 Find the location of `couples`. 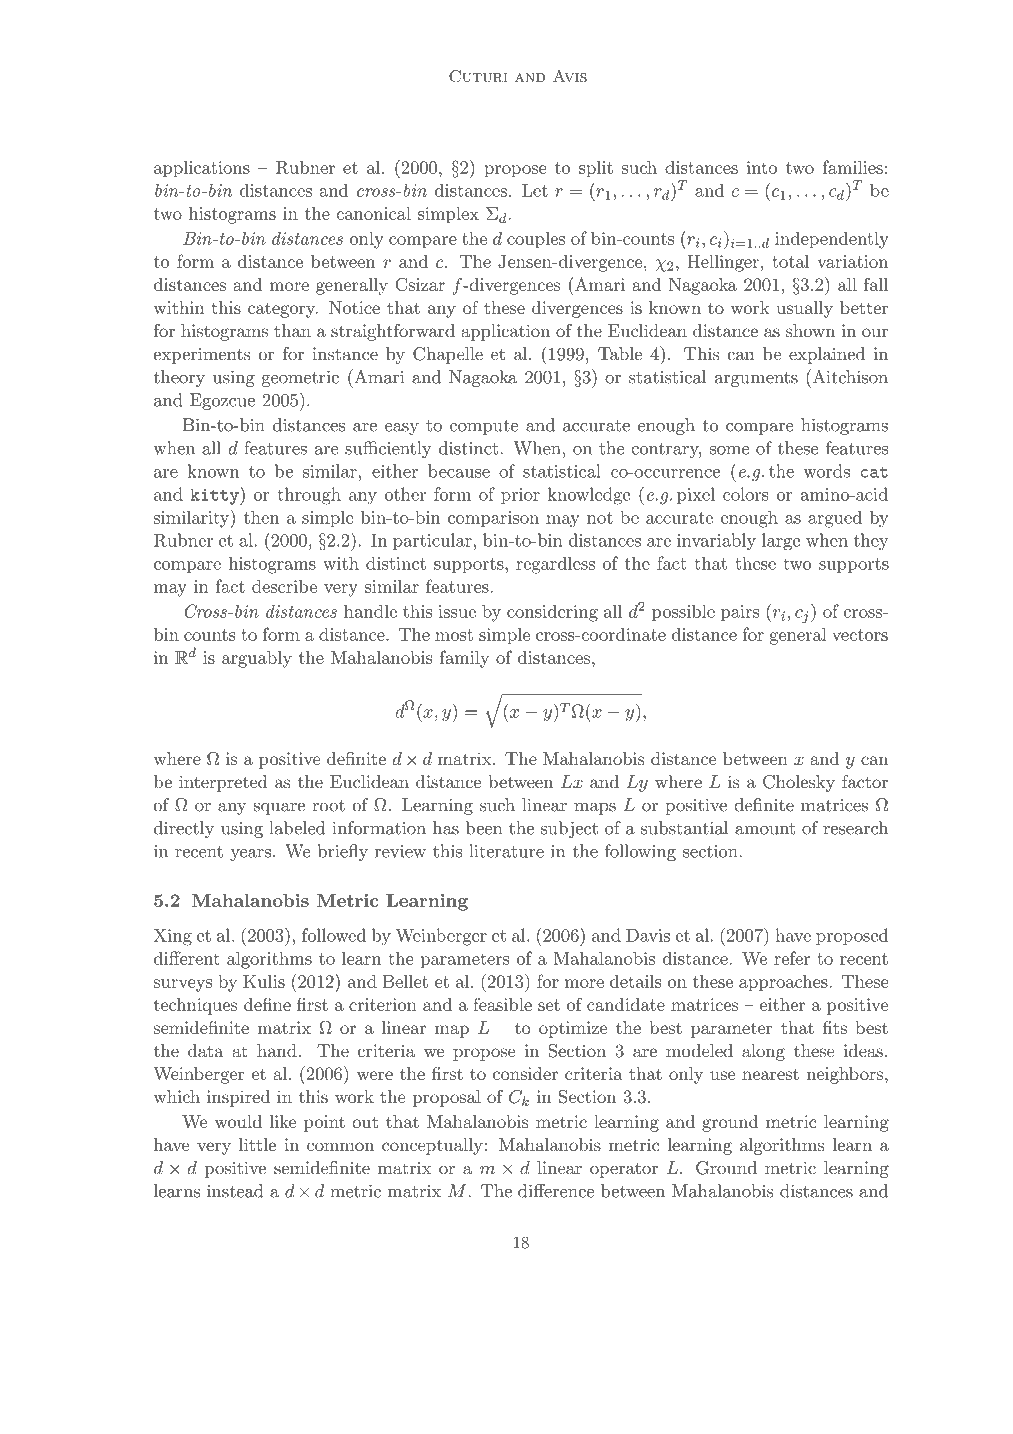

couples is located at coordinates (536, 240).
